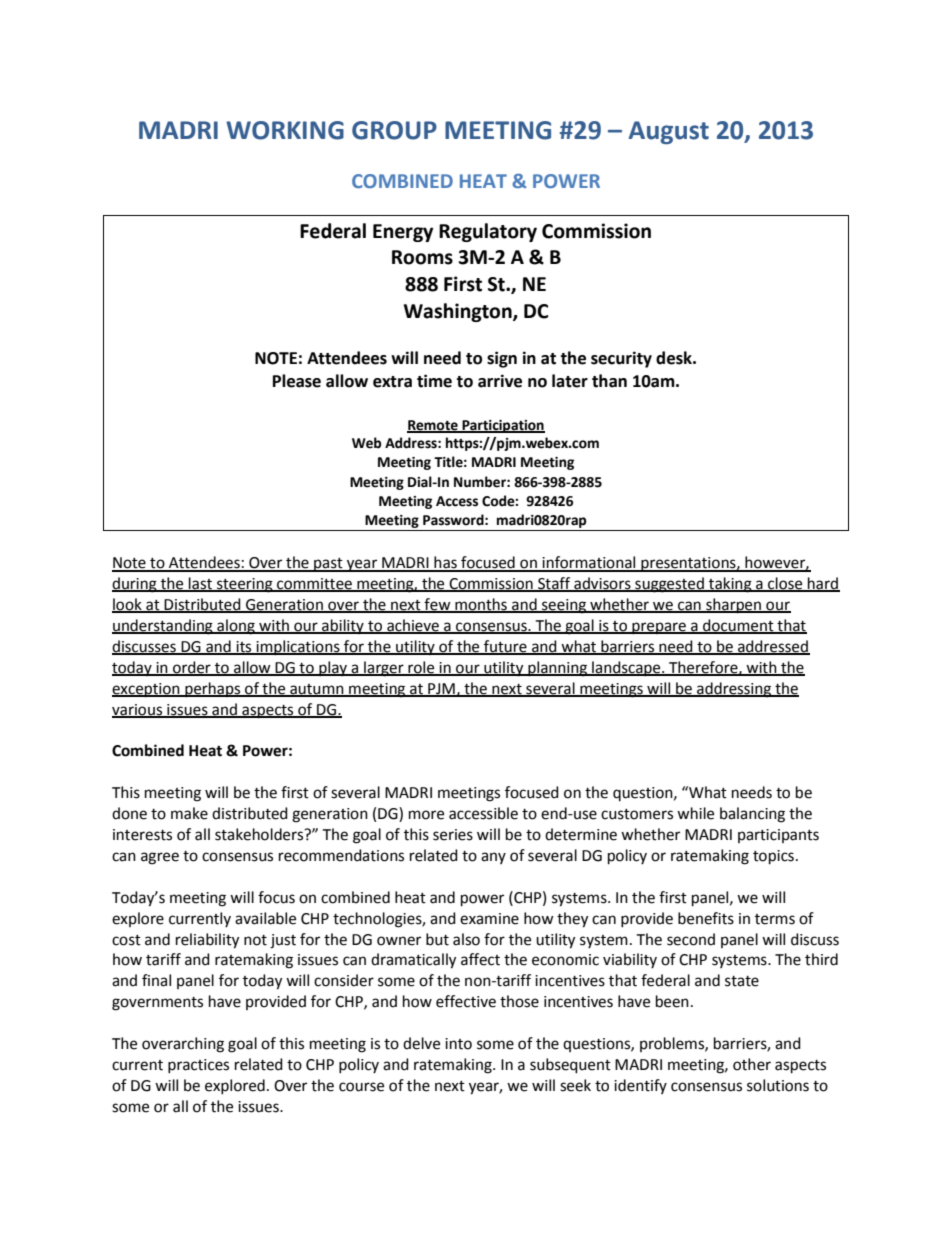  What do you see at coordinates (752, 815) in the screenshot?
I see `balancing` at bounding box center [752, 815].
